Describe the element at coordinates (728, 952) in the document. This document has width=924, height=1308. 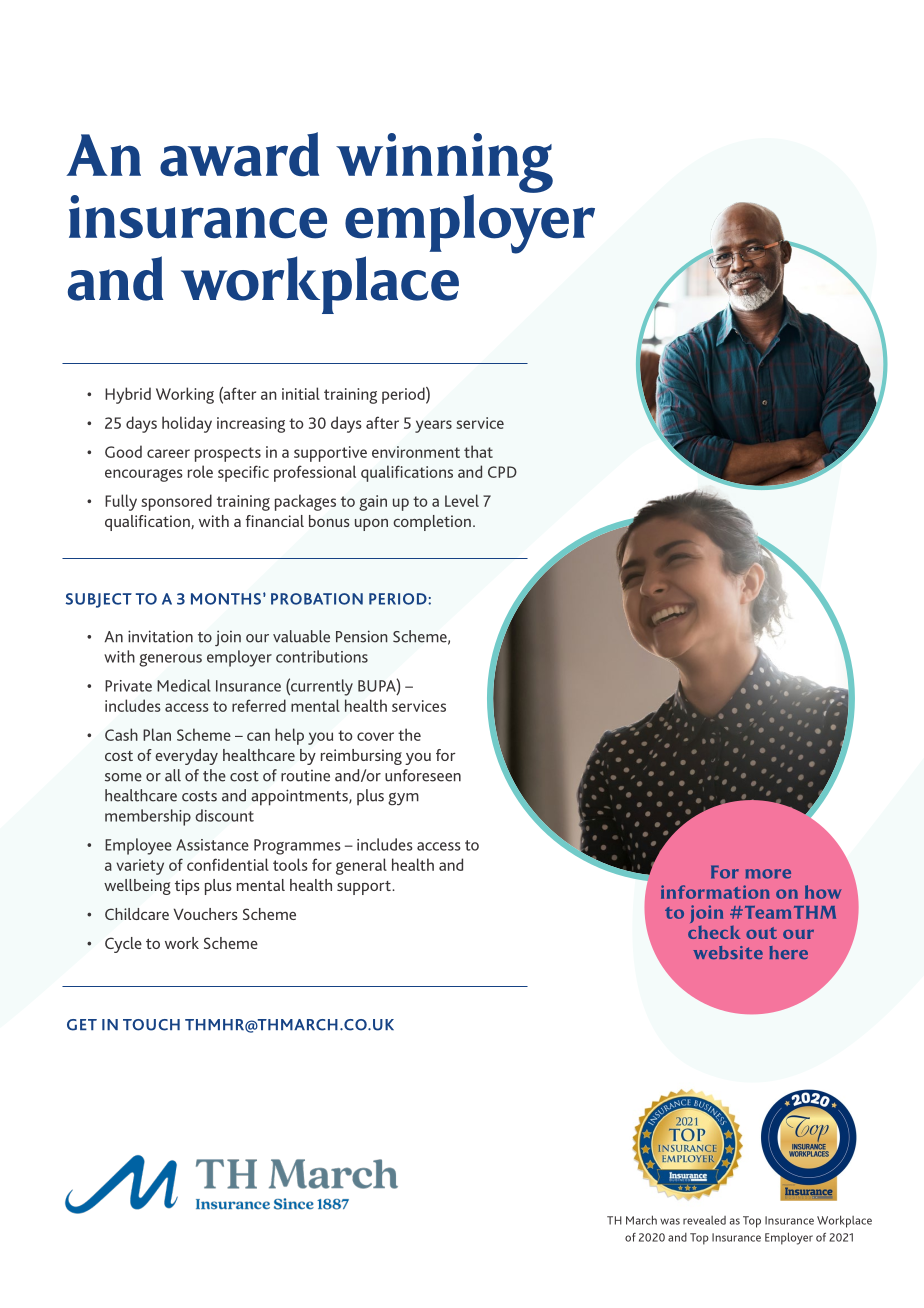
I see `website` at that location.
